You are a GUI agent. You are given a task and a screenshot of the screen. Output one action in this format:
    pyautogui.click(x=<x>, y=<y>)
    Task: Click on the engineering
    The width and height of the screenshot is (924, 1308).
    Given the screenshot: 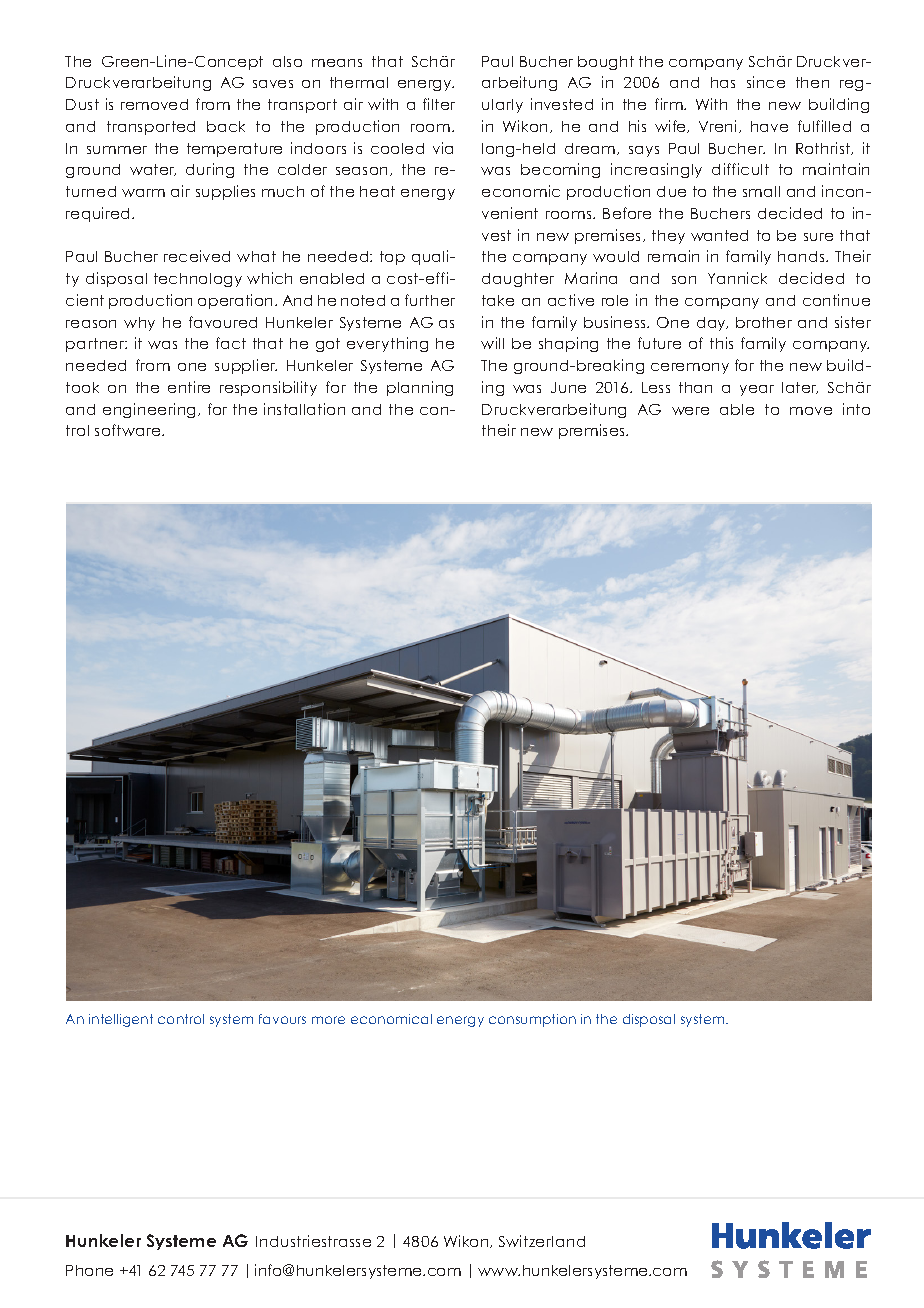 What is the action you would take?
    pyautogui.click(x=151, y=410)
